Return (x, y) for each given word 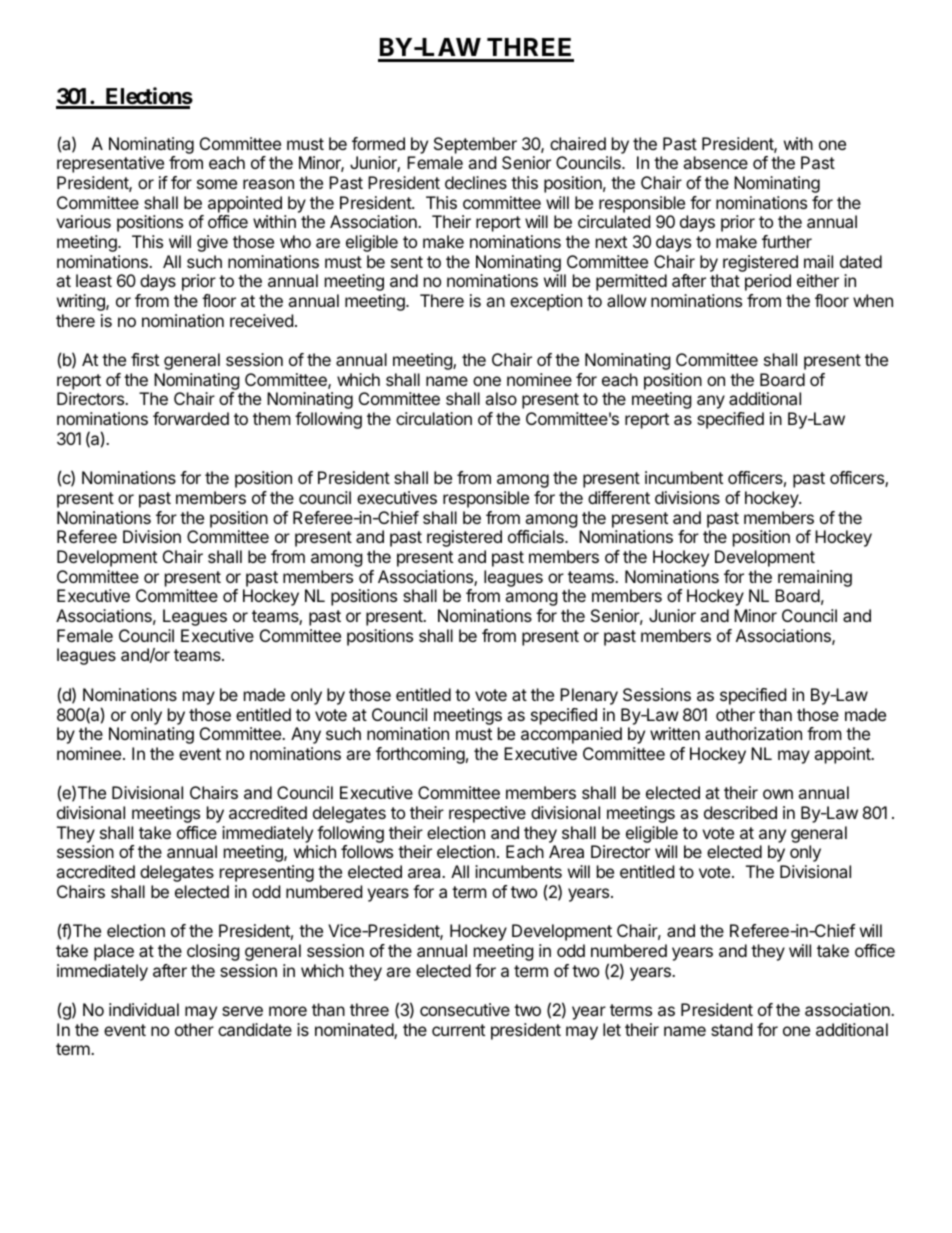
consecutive (465, 1009)
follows (367, 851)
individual (144, 1009)
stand (731, 1029)
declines (476, 182)
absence (715, 162)
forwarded (191, 418)
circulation (434, 418)
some (217, 184)
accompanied (571, 735)
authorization (753, 733)
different (619, 497)
